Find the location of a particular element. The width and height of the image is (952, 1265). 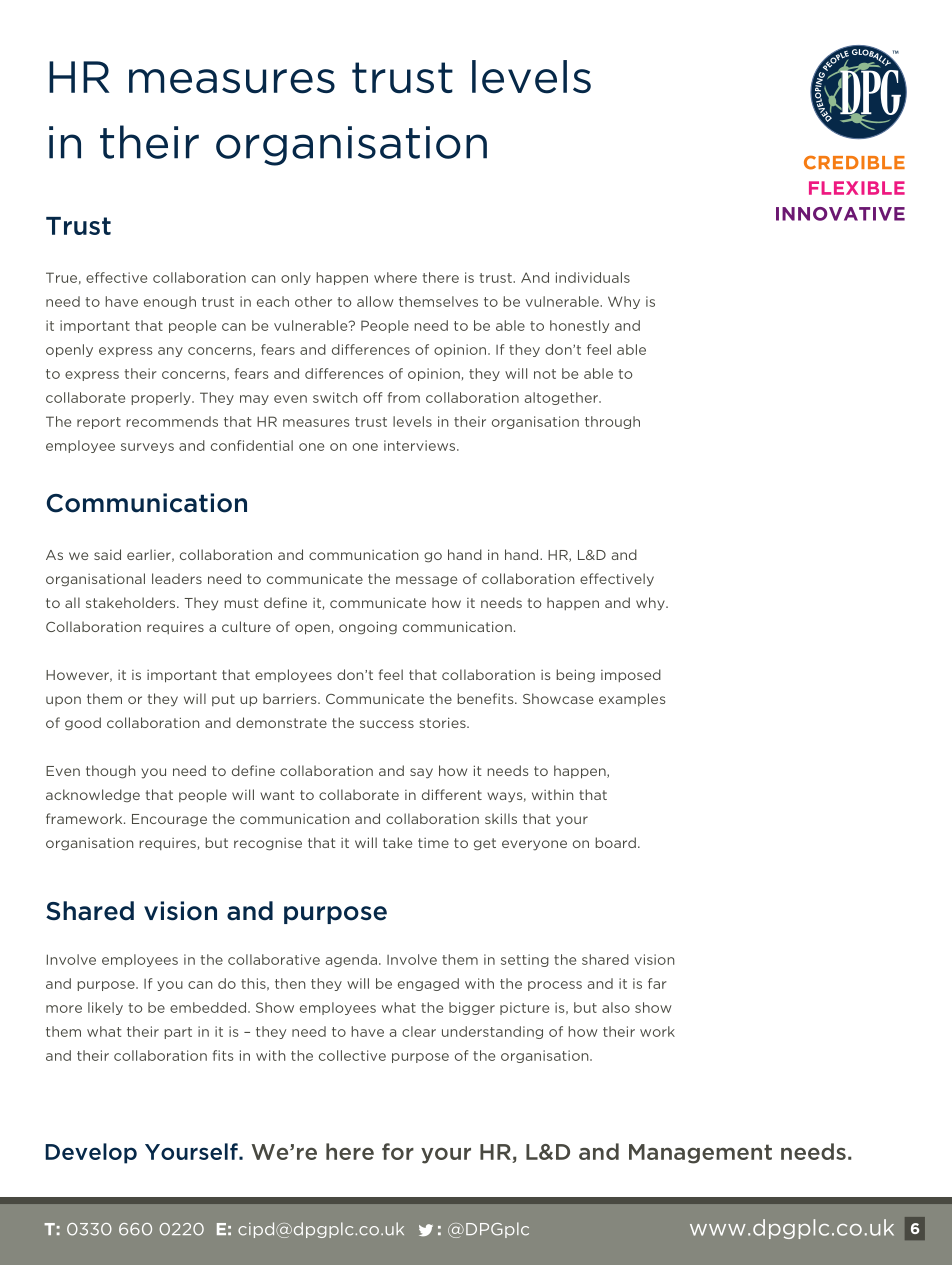

individuals is located at coordinates (593, 277).
